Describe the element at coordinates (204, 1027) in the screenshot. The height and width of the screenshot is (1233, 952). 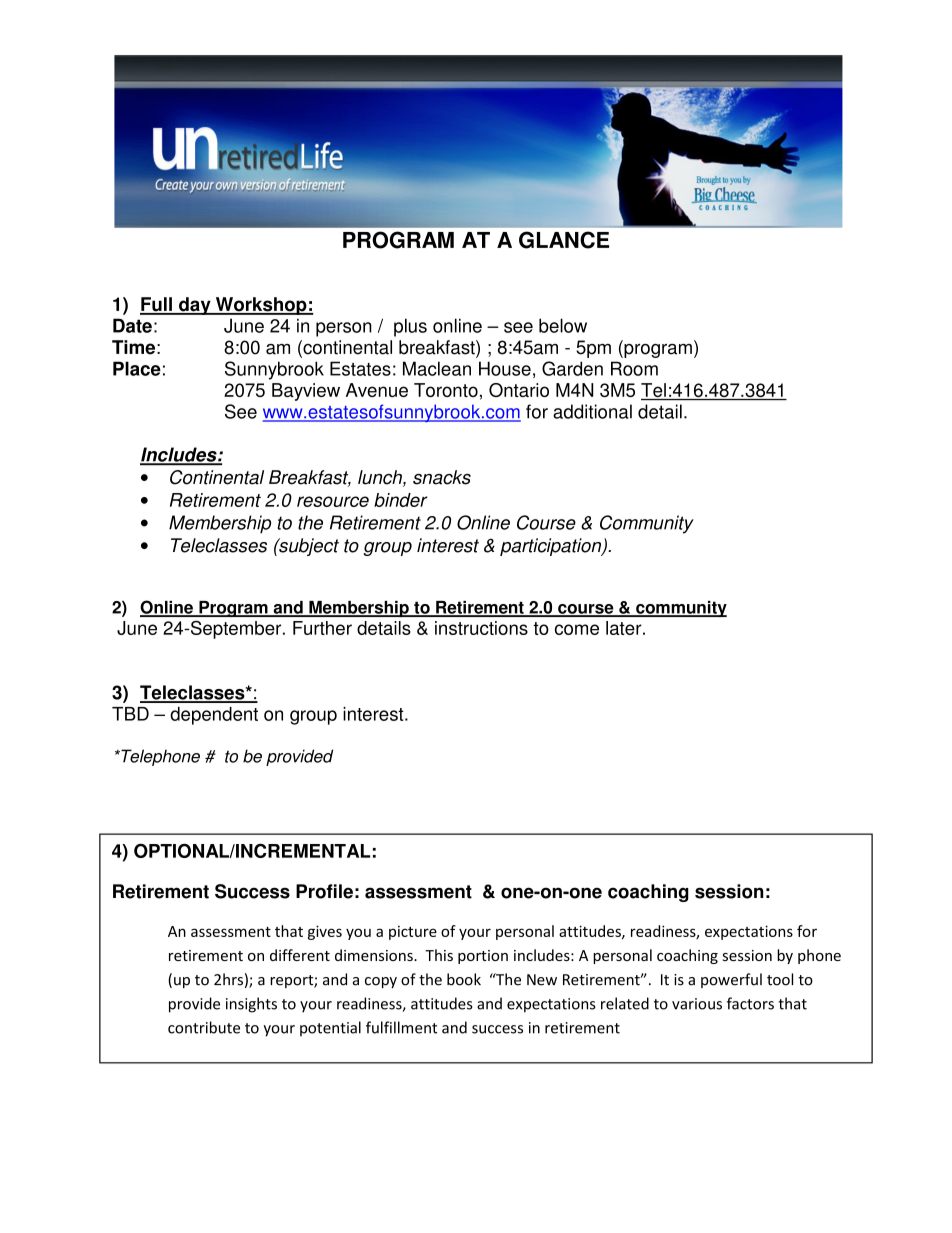
I see `contribute` at that location.
